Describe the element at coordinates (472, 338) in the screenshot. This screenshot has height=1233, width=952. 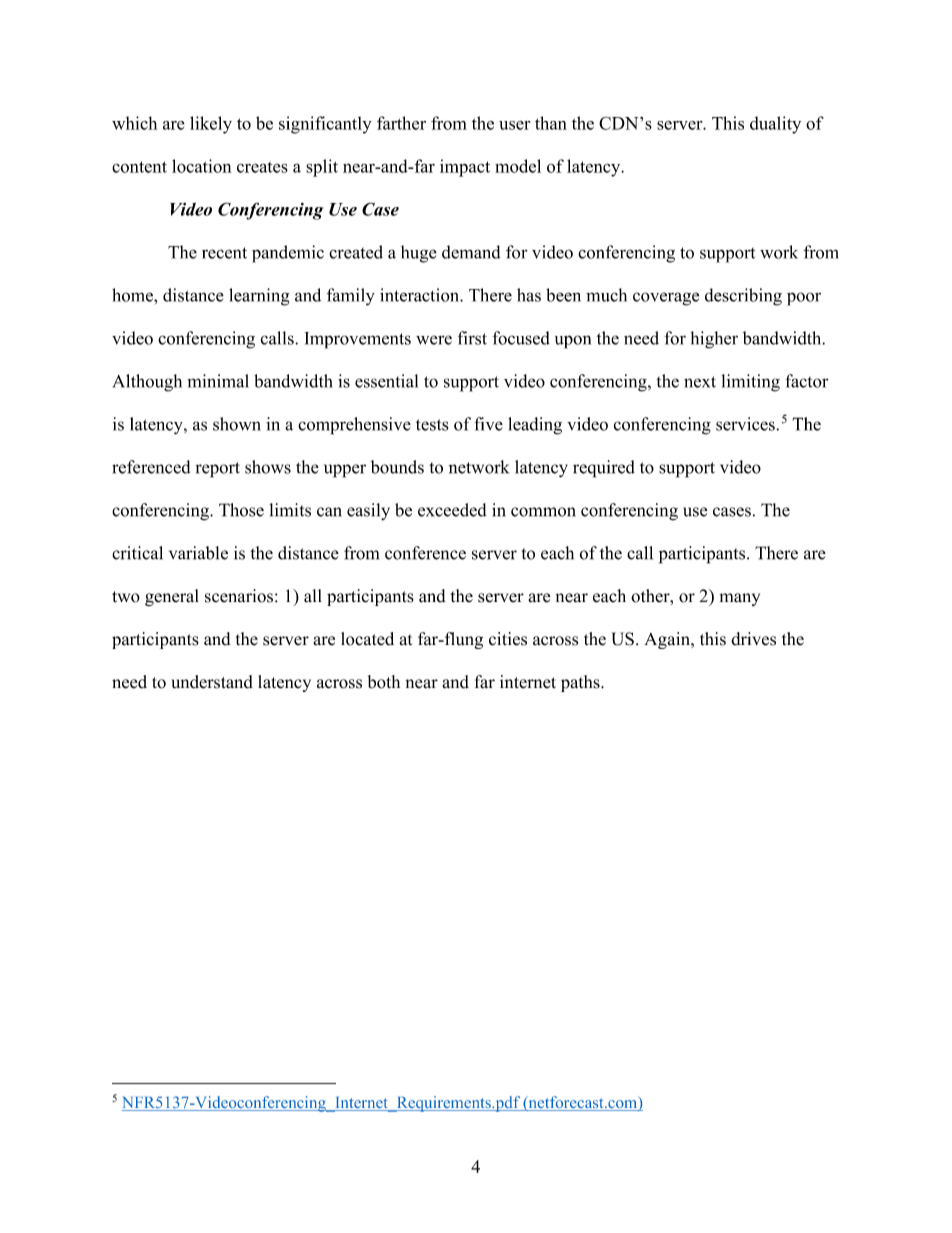
I see `first` at that location.
